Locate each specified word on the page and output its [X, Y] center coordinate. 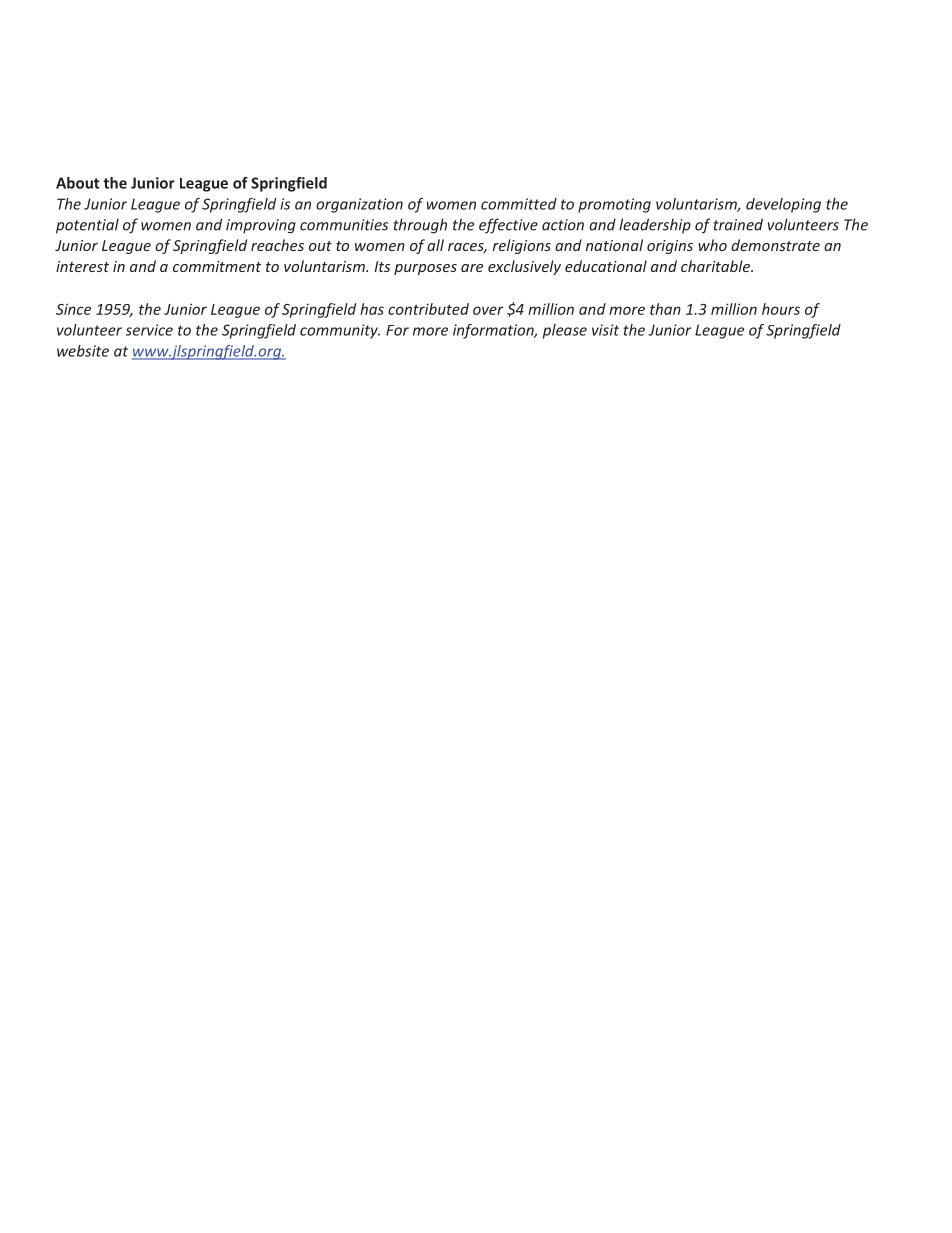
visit [605, 330]
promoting [614, 205]
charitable [716, 266]
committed [519, 204]
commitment [217, 266]
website [83, 351]
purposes [425, 269]
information [494, 331]
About [77, 183]
